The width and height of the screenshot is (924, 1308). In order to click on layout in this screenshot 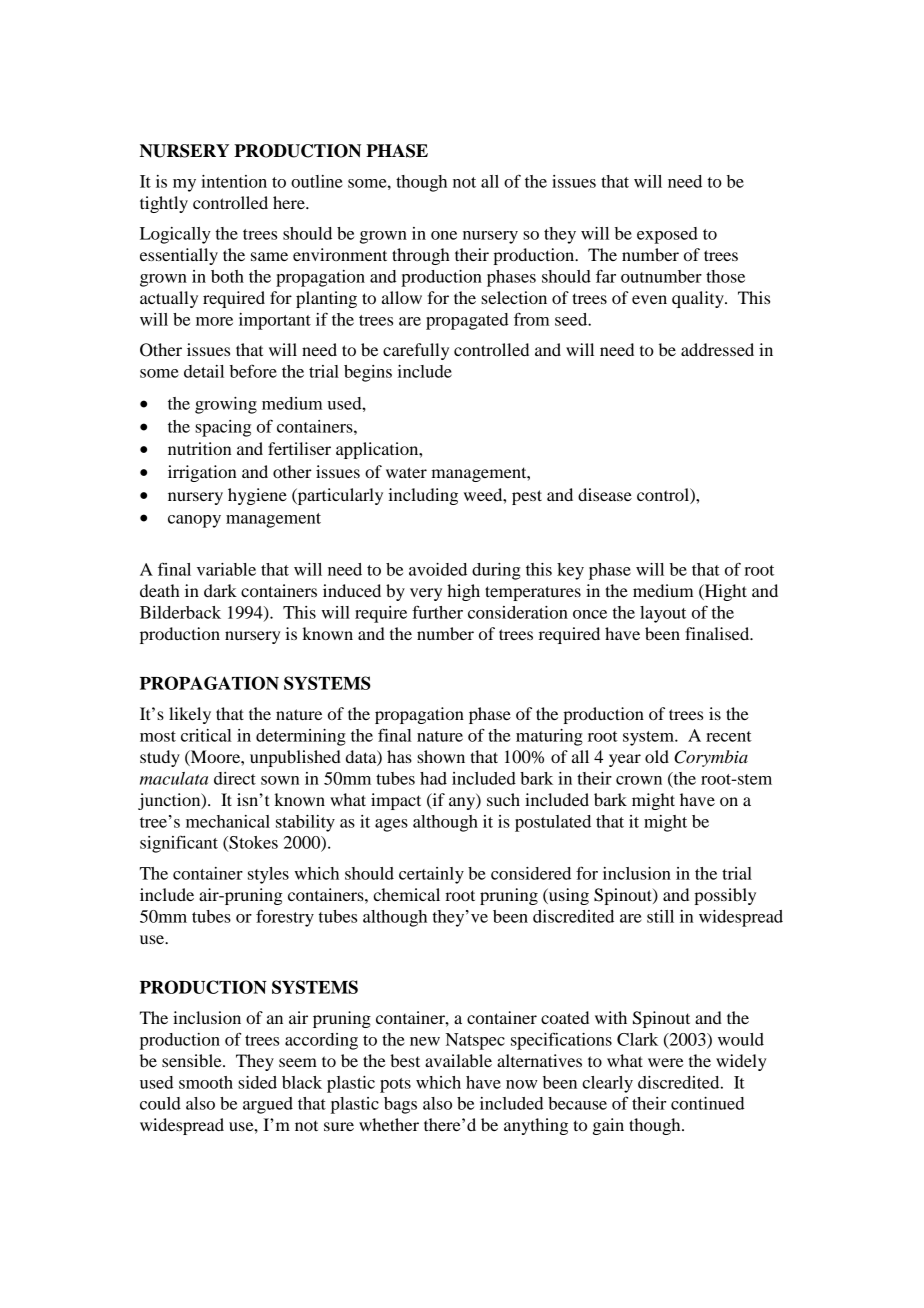, I will do `click(663, 614)`.
